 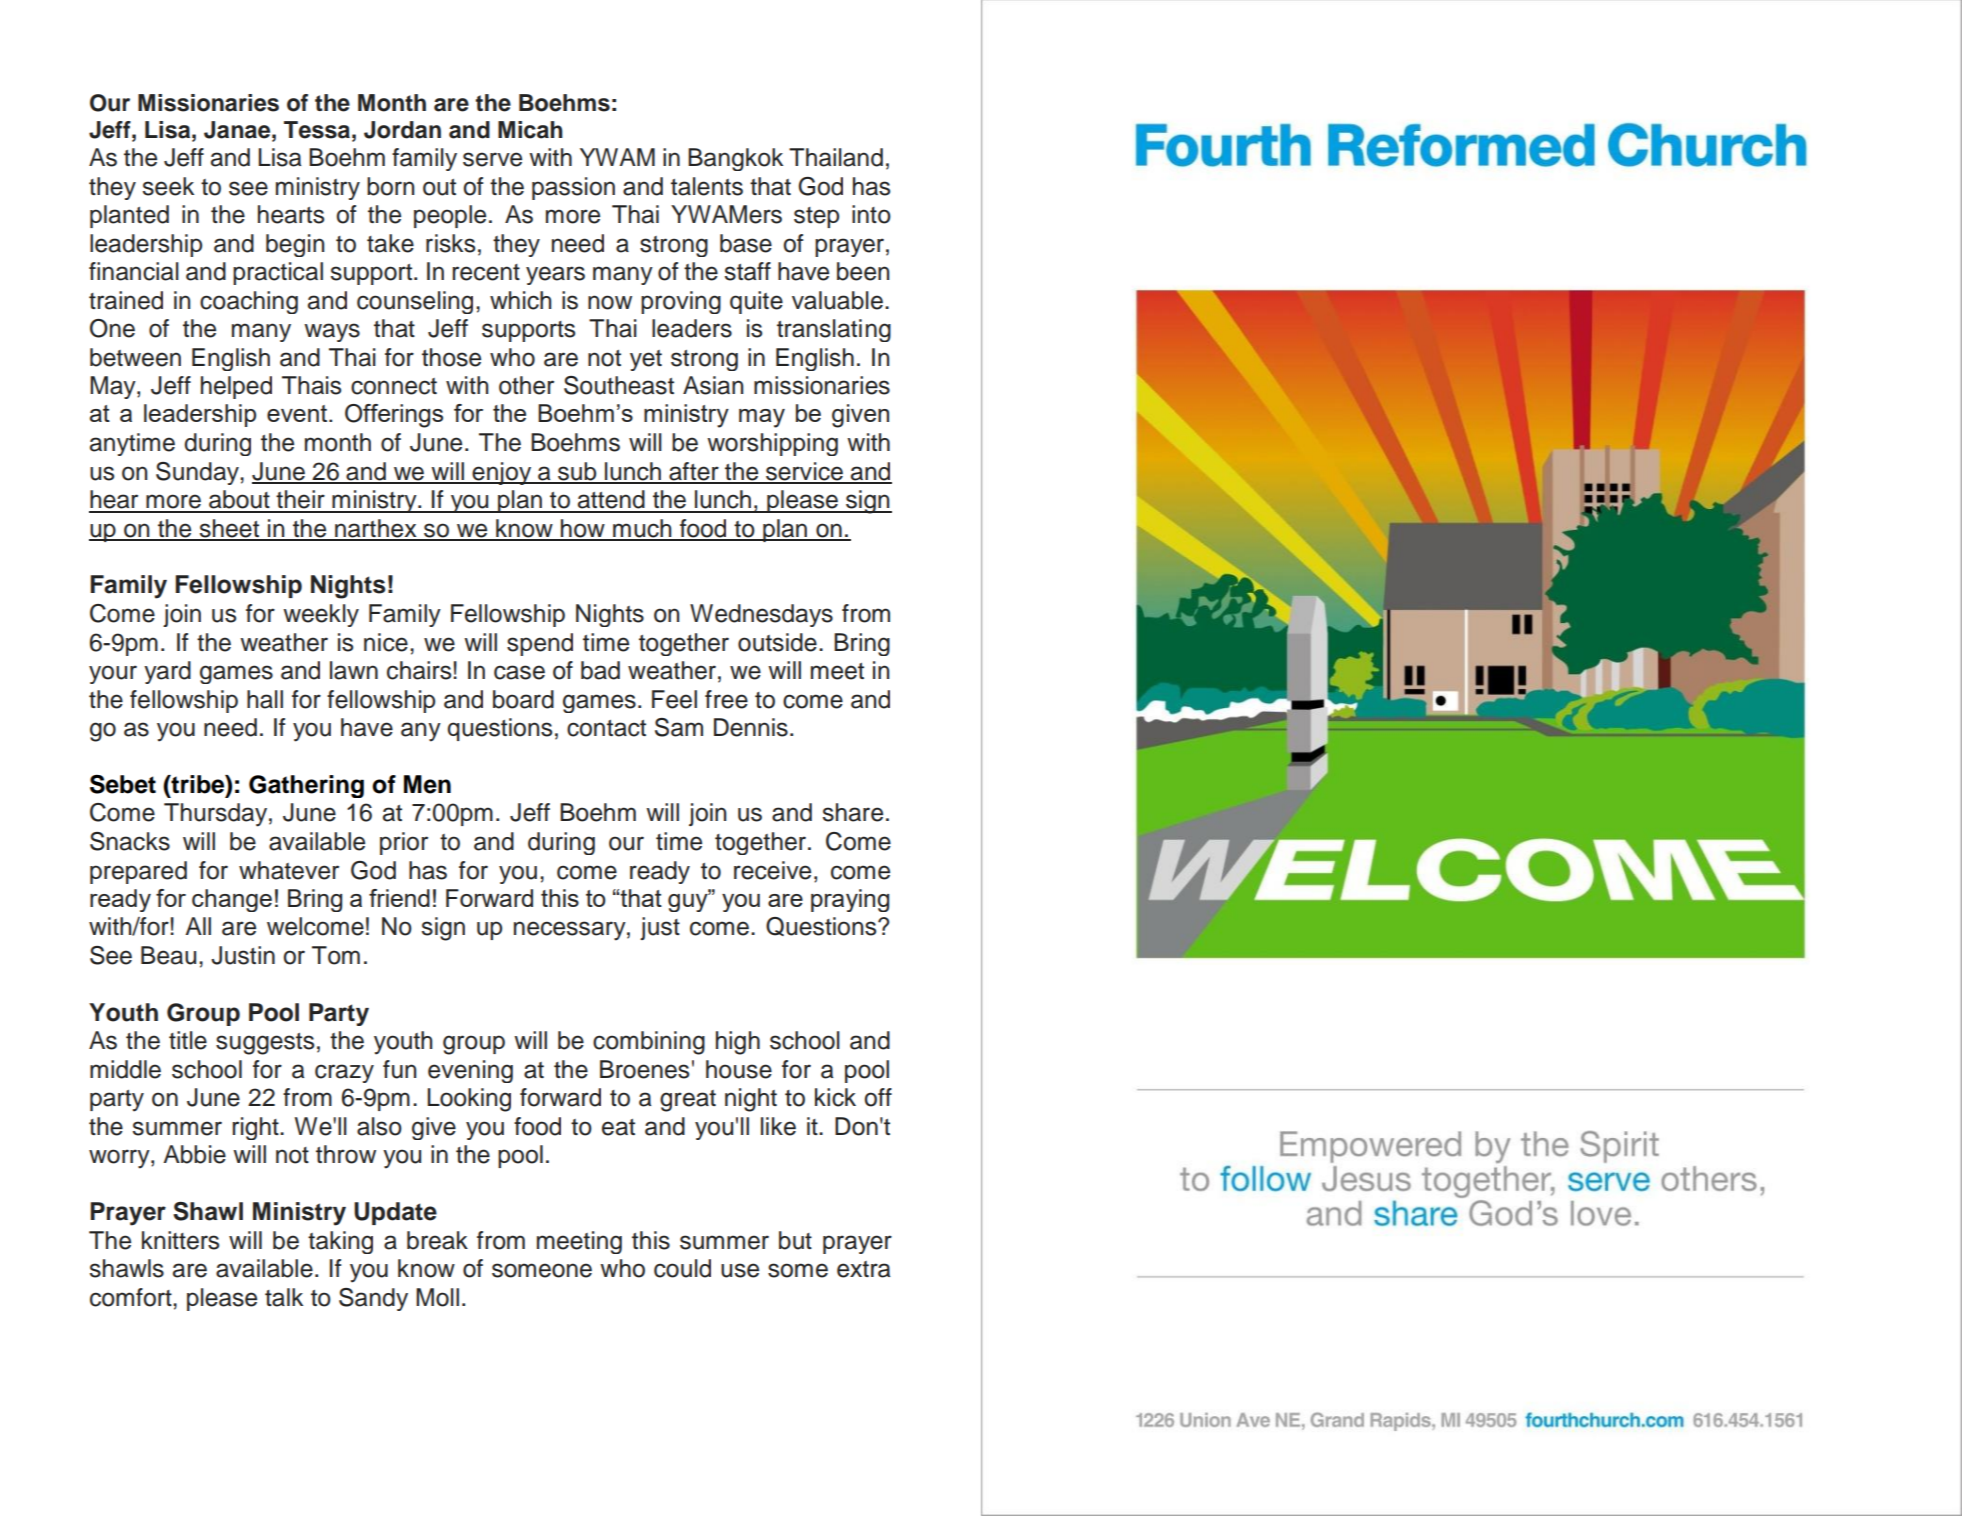 I want to click on knitters, so click(x=180, y=1240).
